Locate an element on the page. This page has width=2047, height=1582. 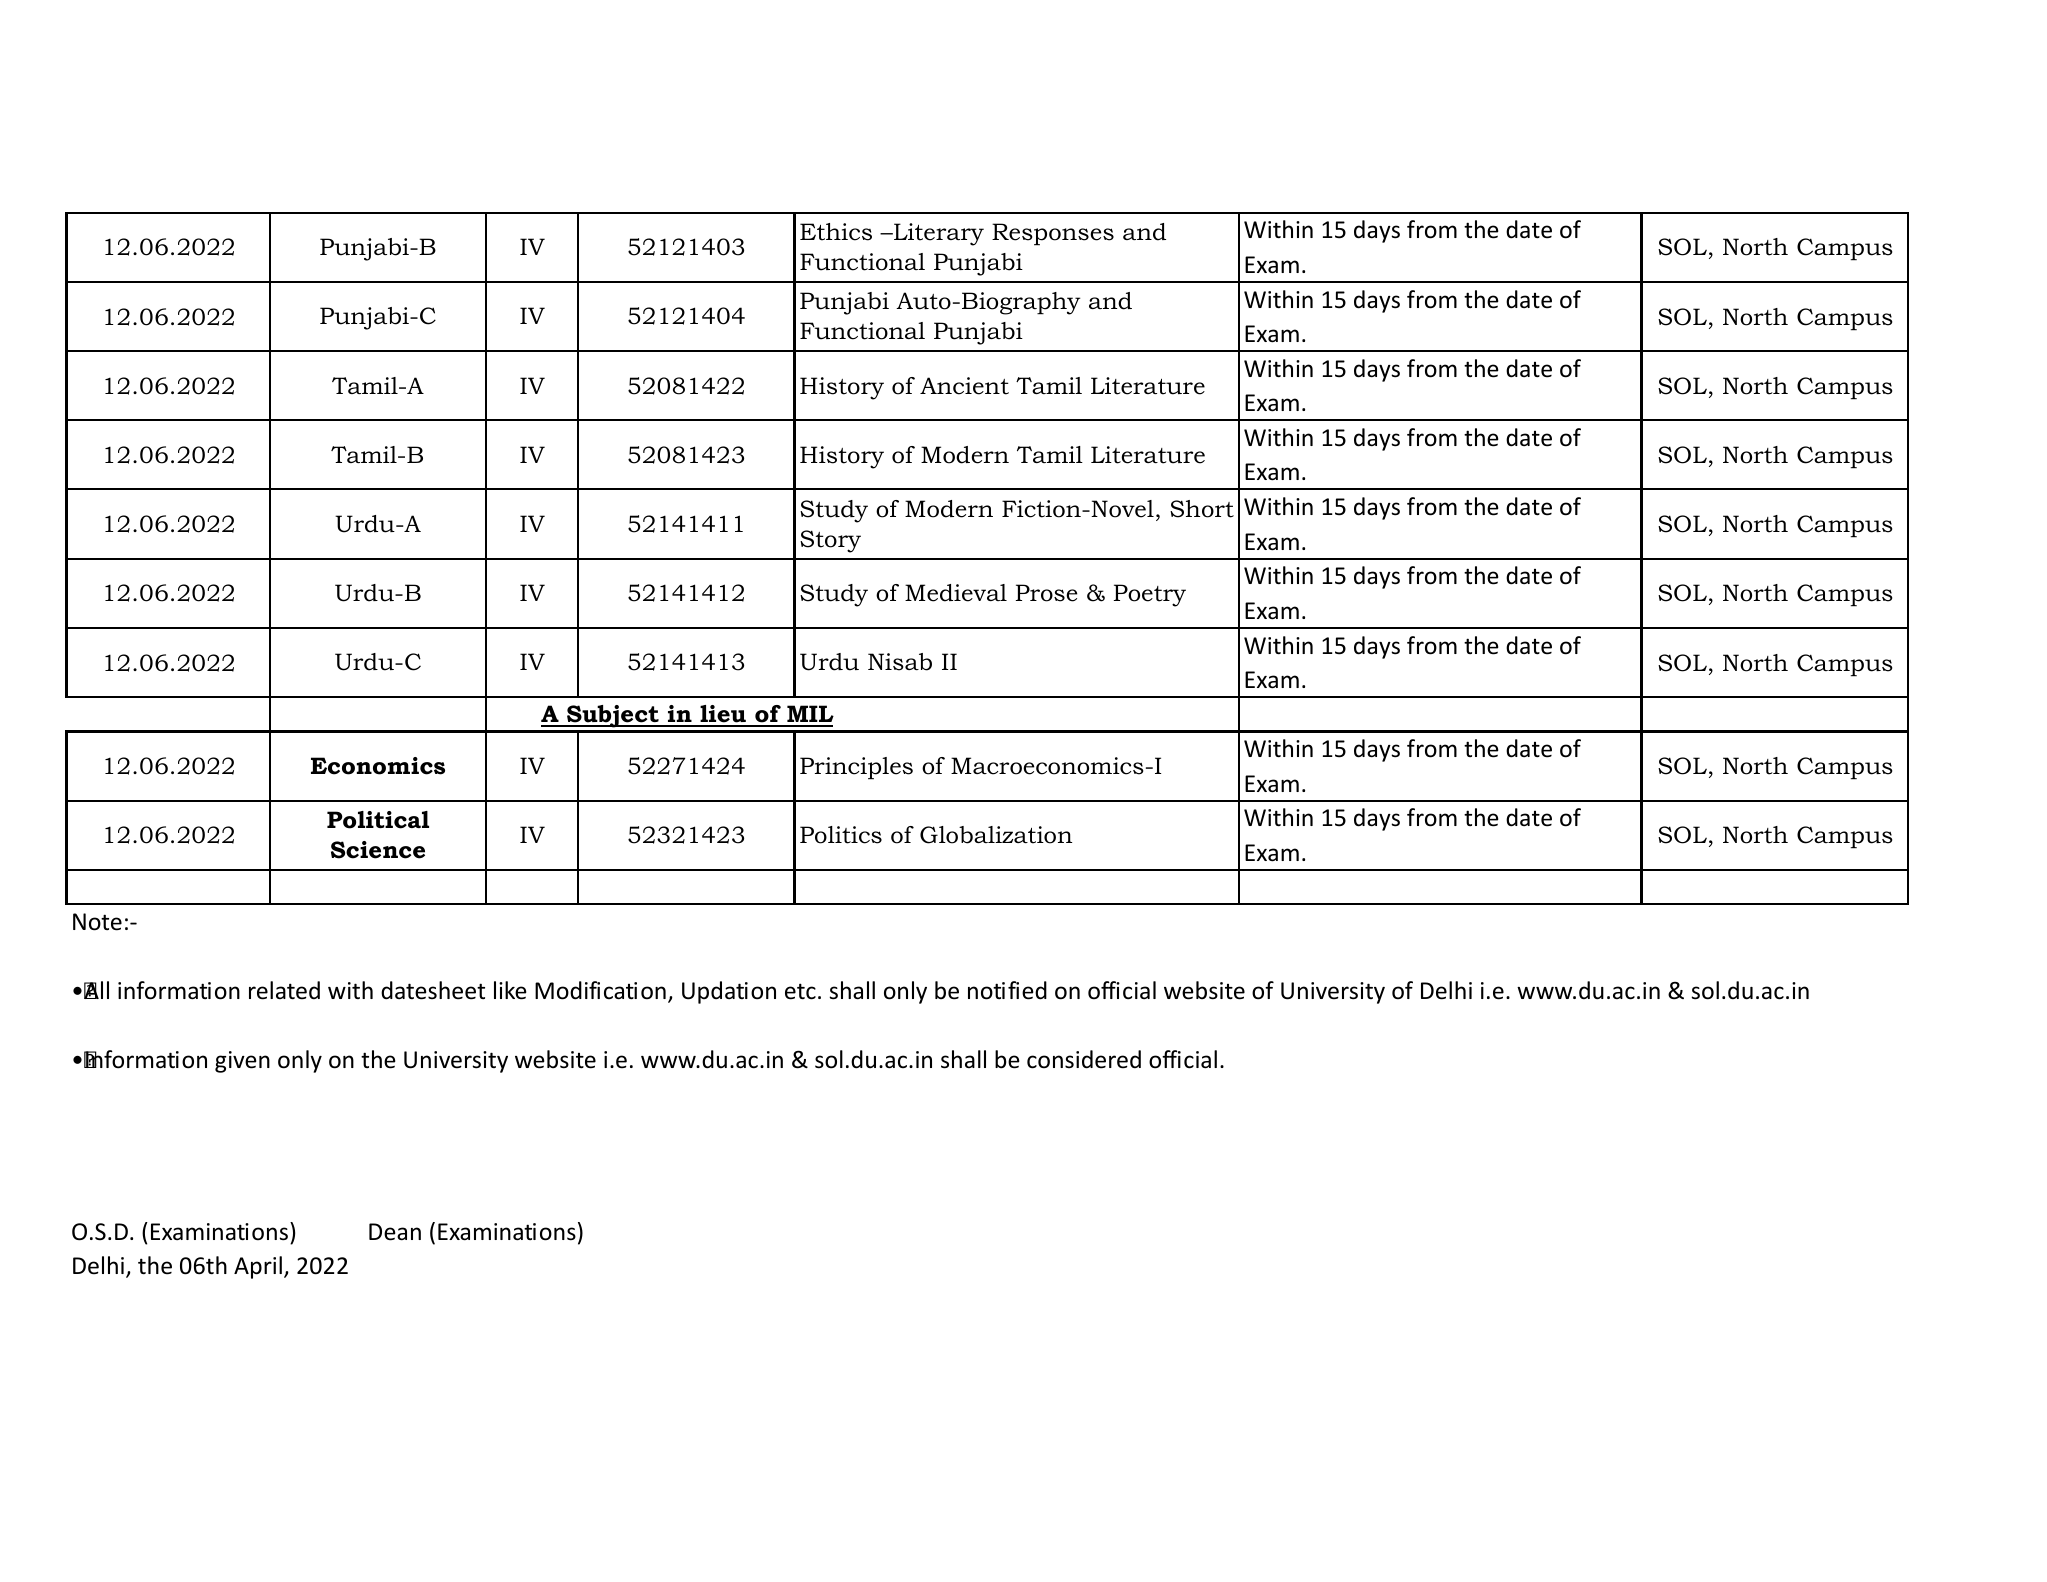
Responses is located at coordinates (1053, 234).
